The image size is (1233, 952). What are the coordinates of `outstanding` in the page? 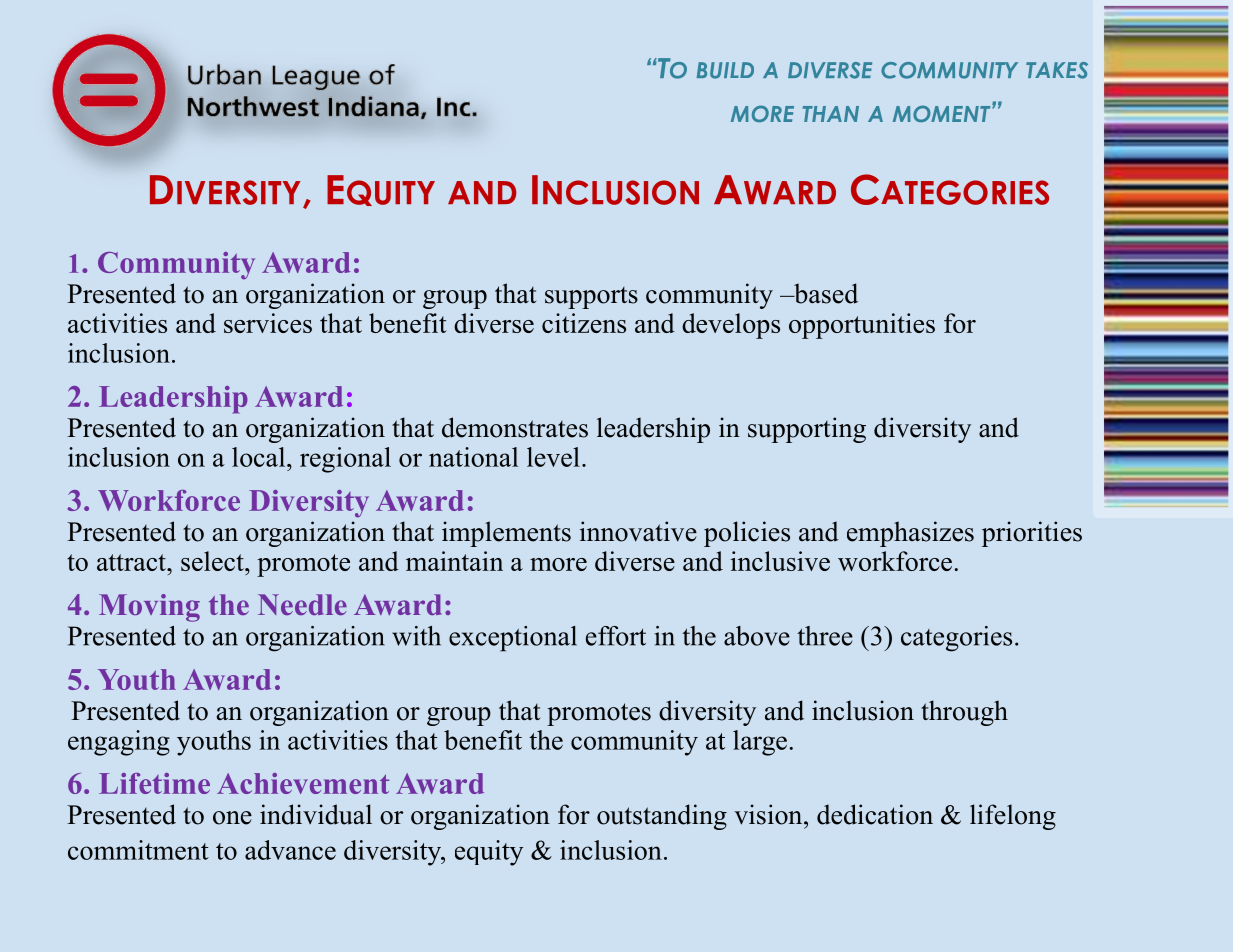 It's located at (662, 817).
